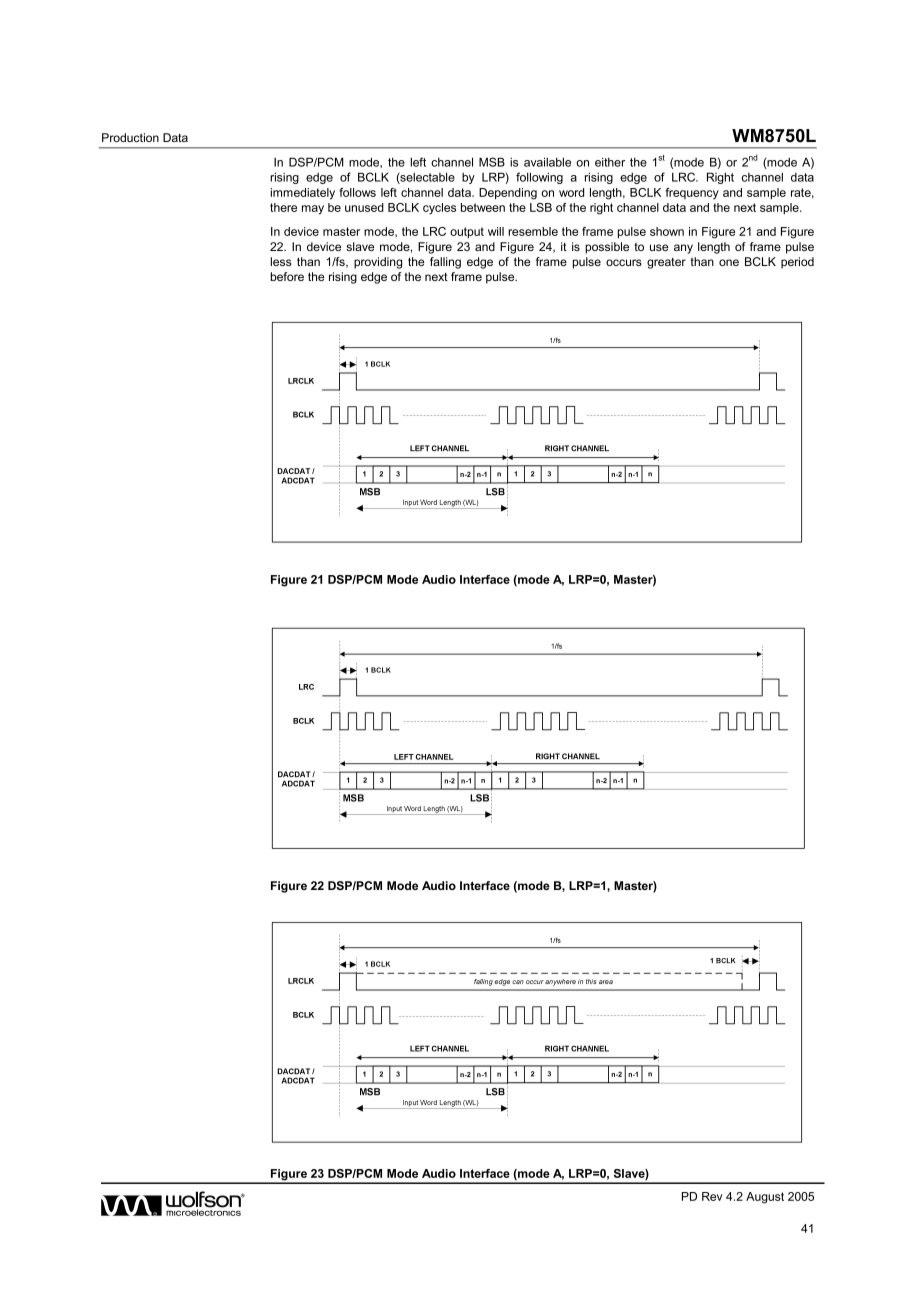  What do you see at coordinates (378, 263) in the screenshot?
I see `providing` at bounding box center [378, 263].
